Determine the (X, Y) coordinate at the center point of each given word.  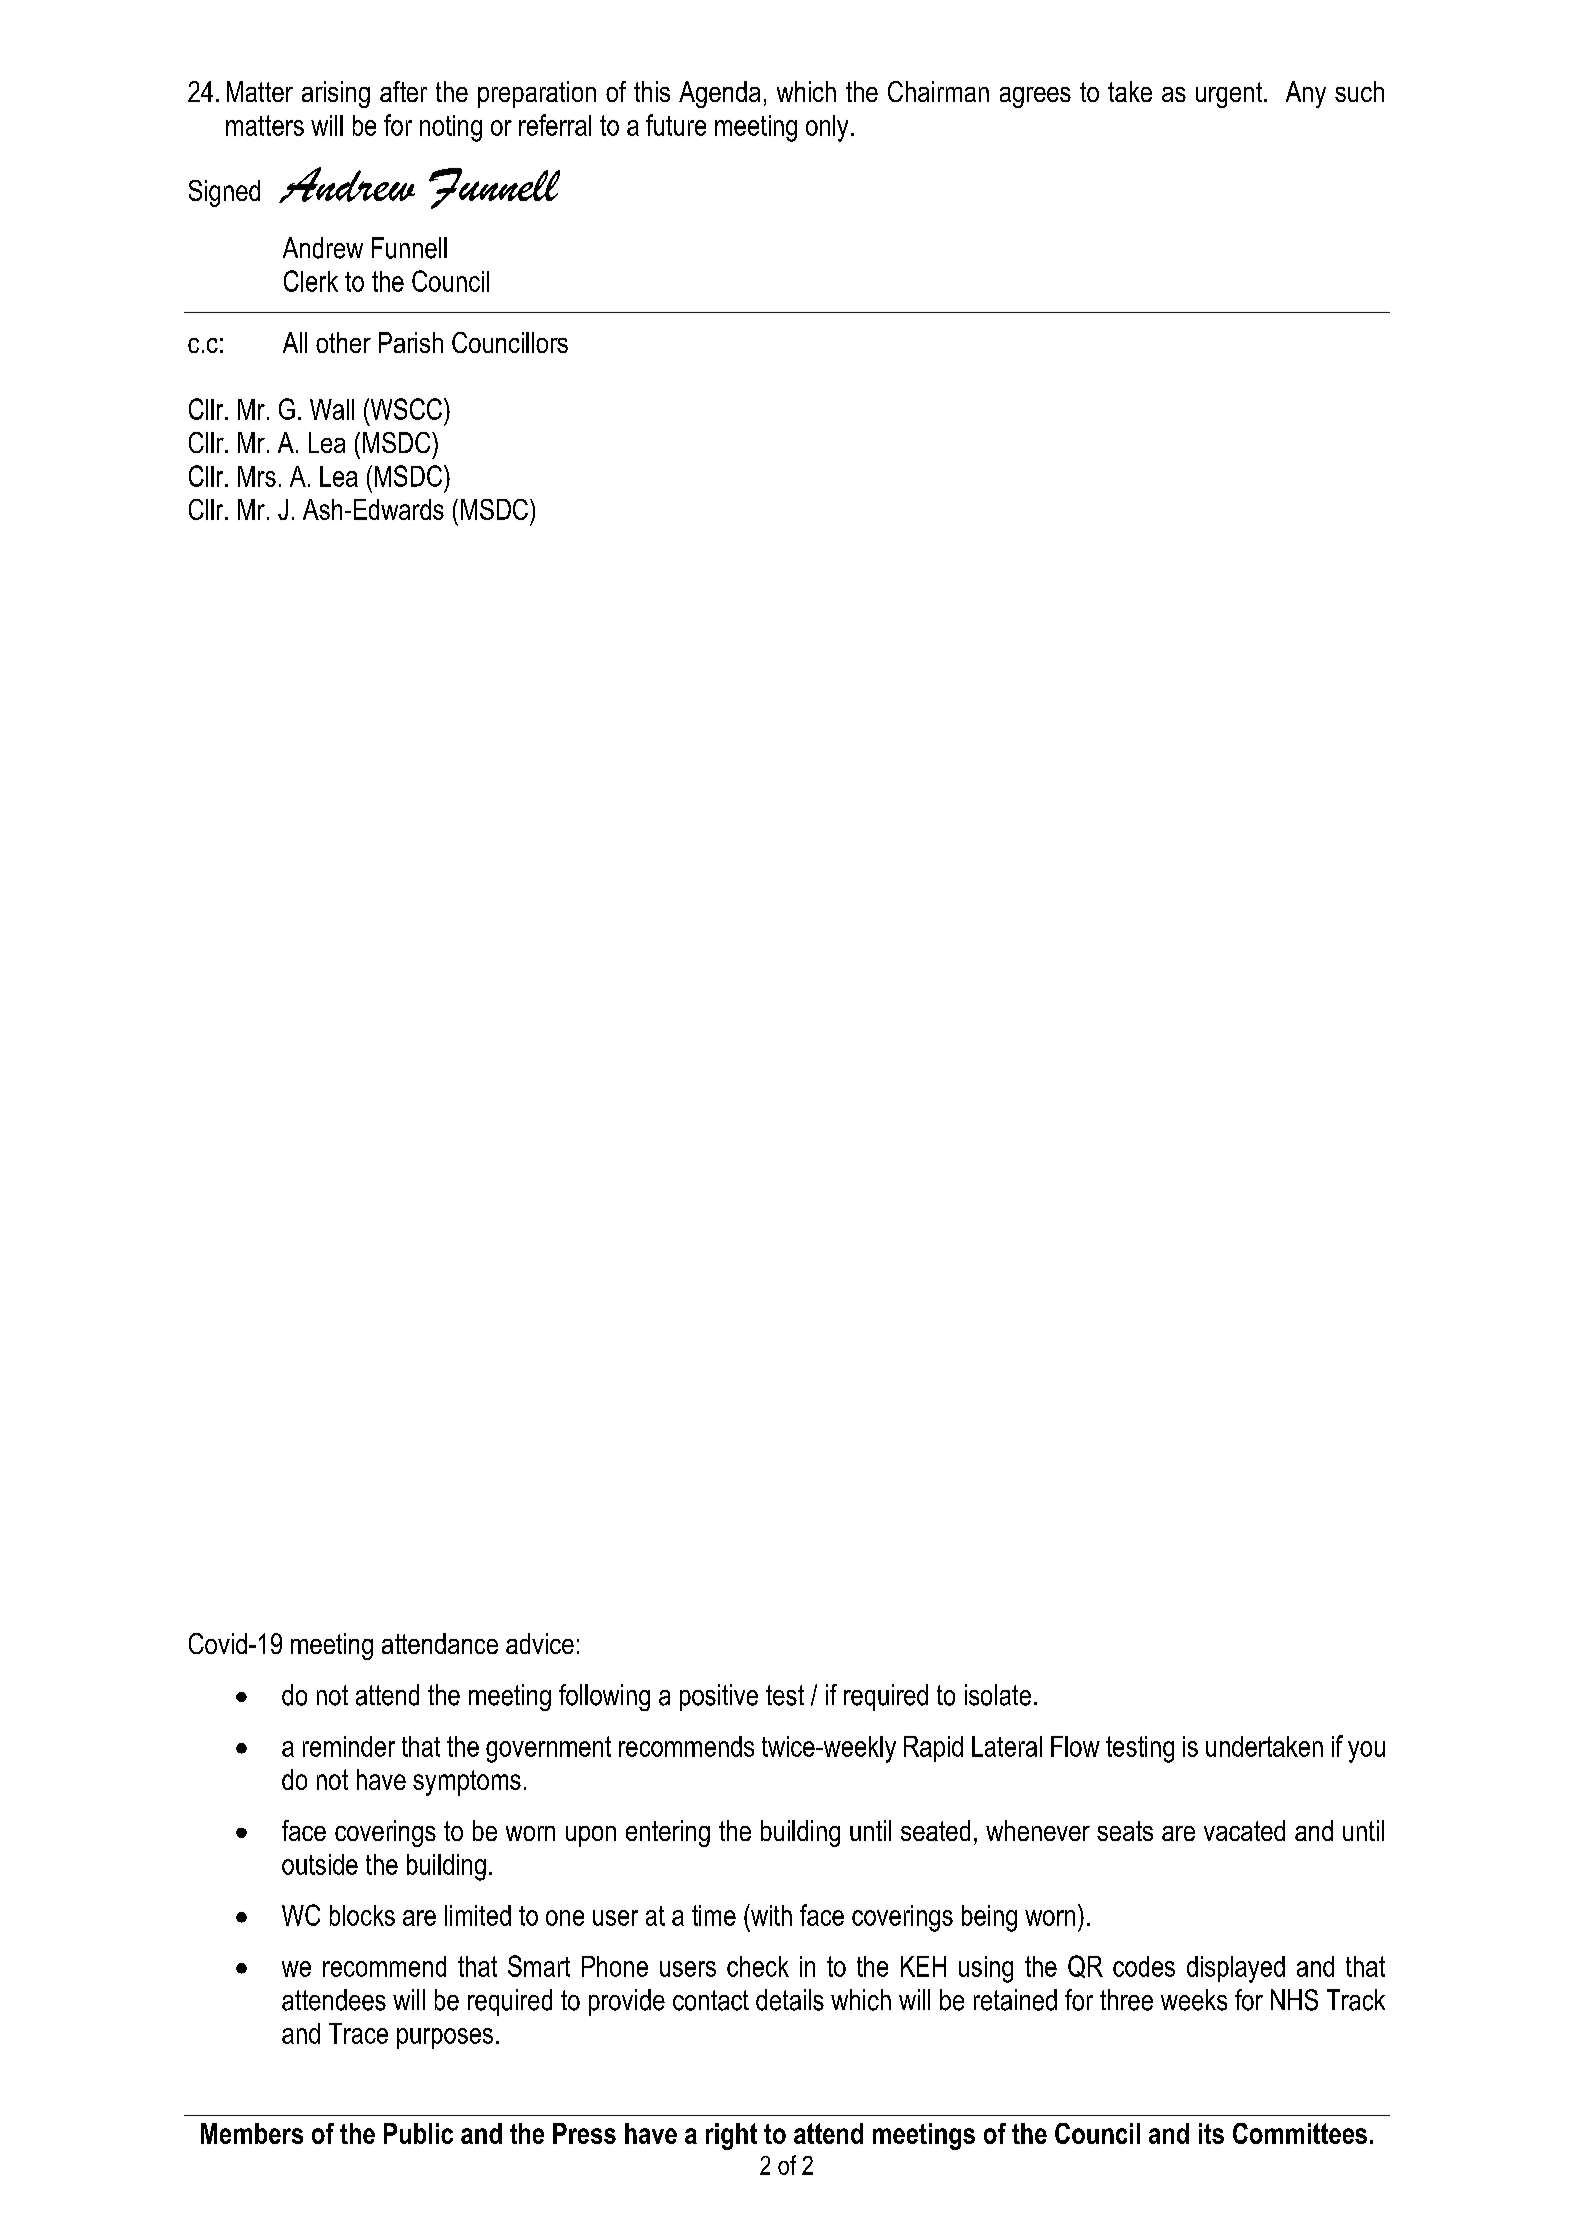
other (343, 342)
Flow (1075, 1746)
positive (719, 1697)
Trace (358, 2033)
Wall (332, 409)
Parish (411, 342)
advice (540, 1643)
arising (336, 94)
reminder (349, 1746)
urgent (1230, 95)
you (1366, 1752)
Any (1306, 94)
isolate (998, 1695)
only (827, 128)
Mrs (257, 476)
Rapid (933, 1749)
